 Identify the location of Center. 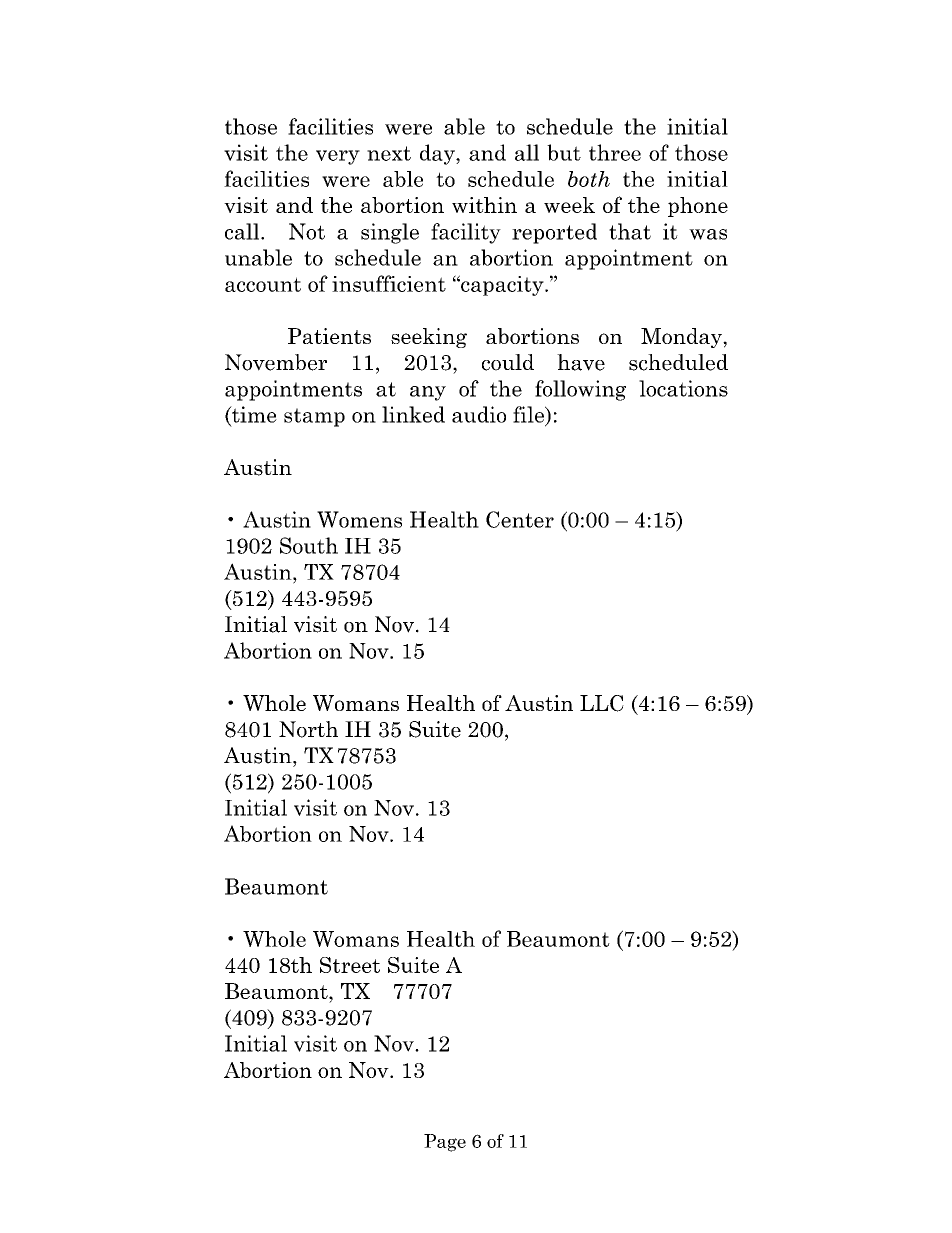
(520, 519).
